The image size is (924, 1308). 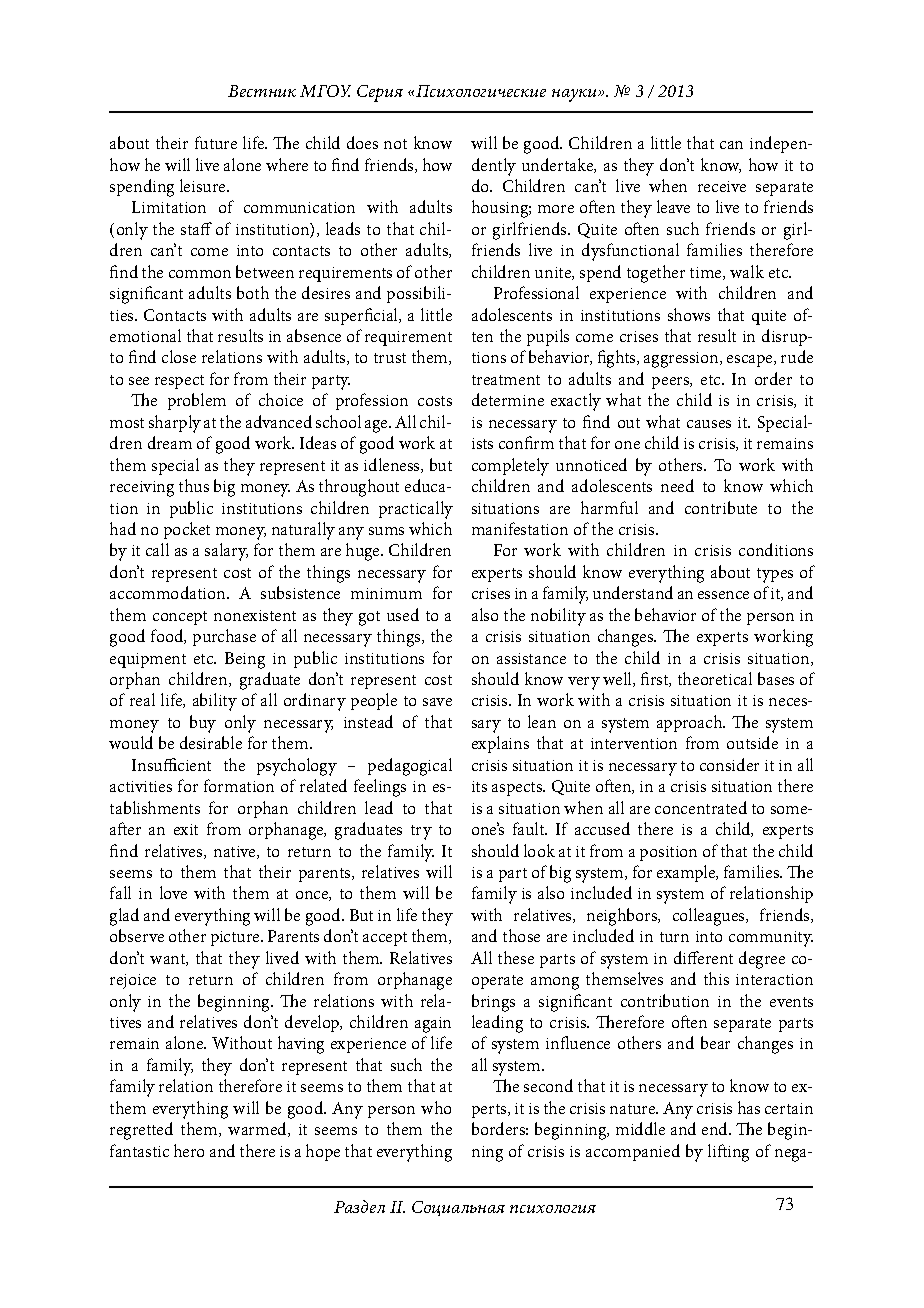 What do you see at coordinates (687, 873) in the page?
I see `example` at bounding box center [687, 873].
